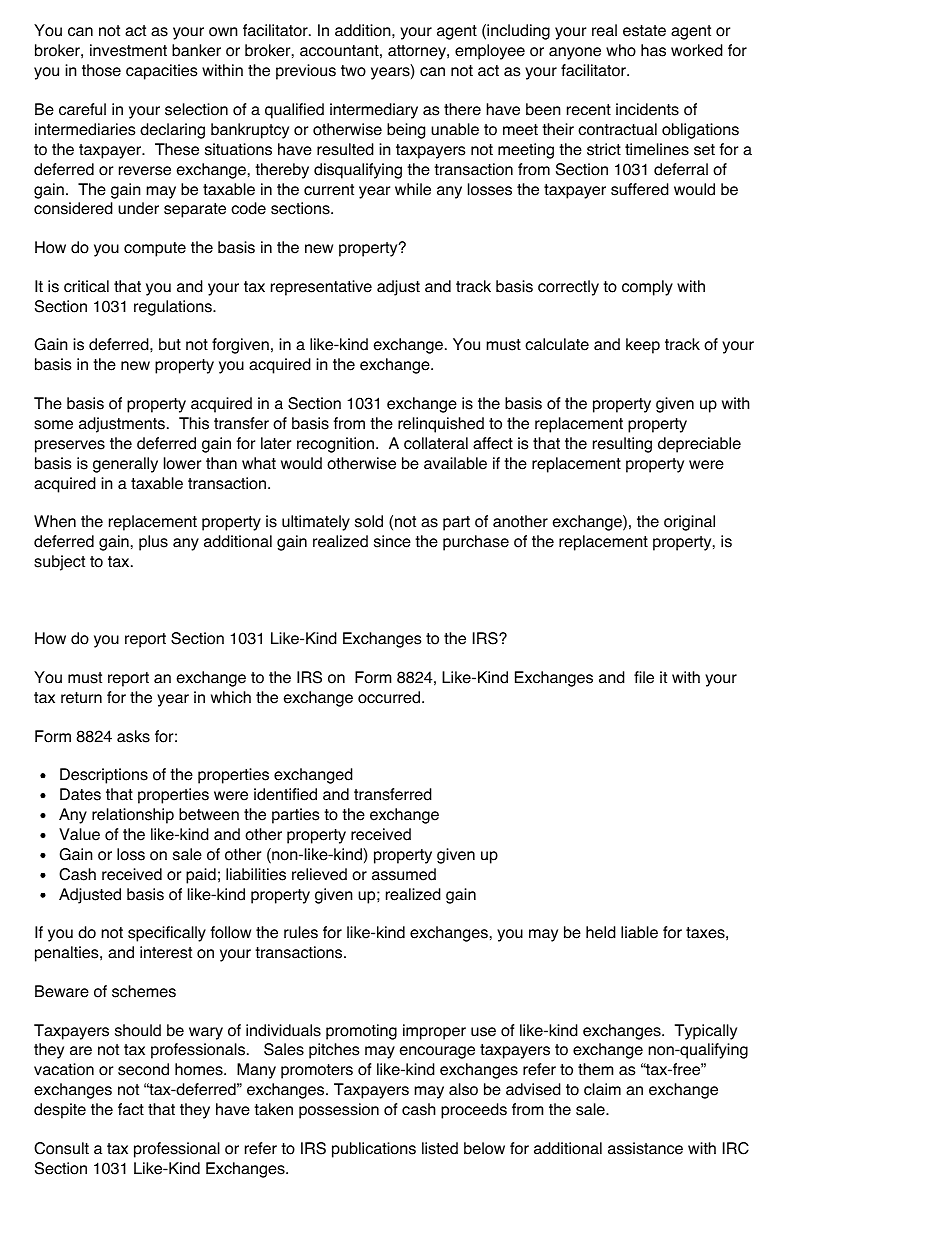  I want to click on occurred, so click(389, 697).
